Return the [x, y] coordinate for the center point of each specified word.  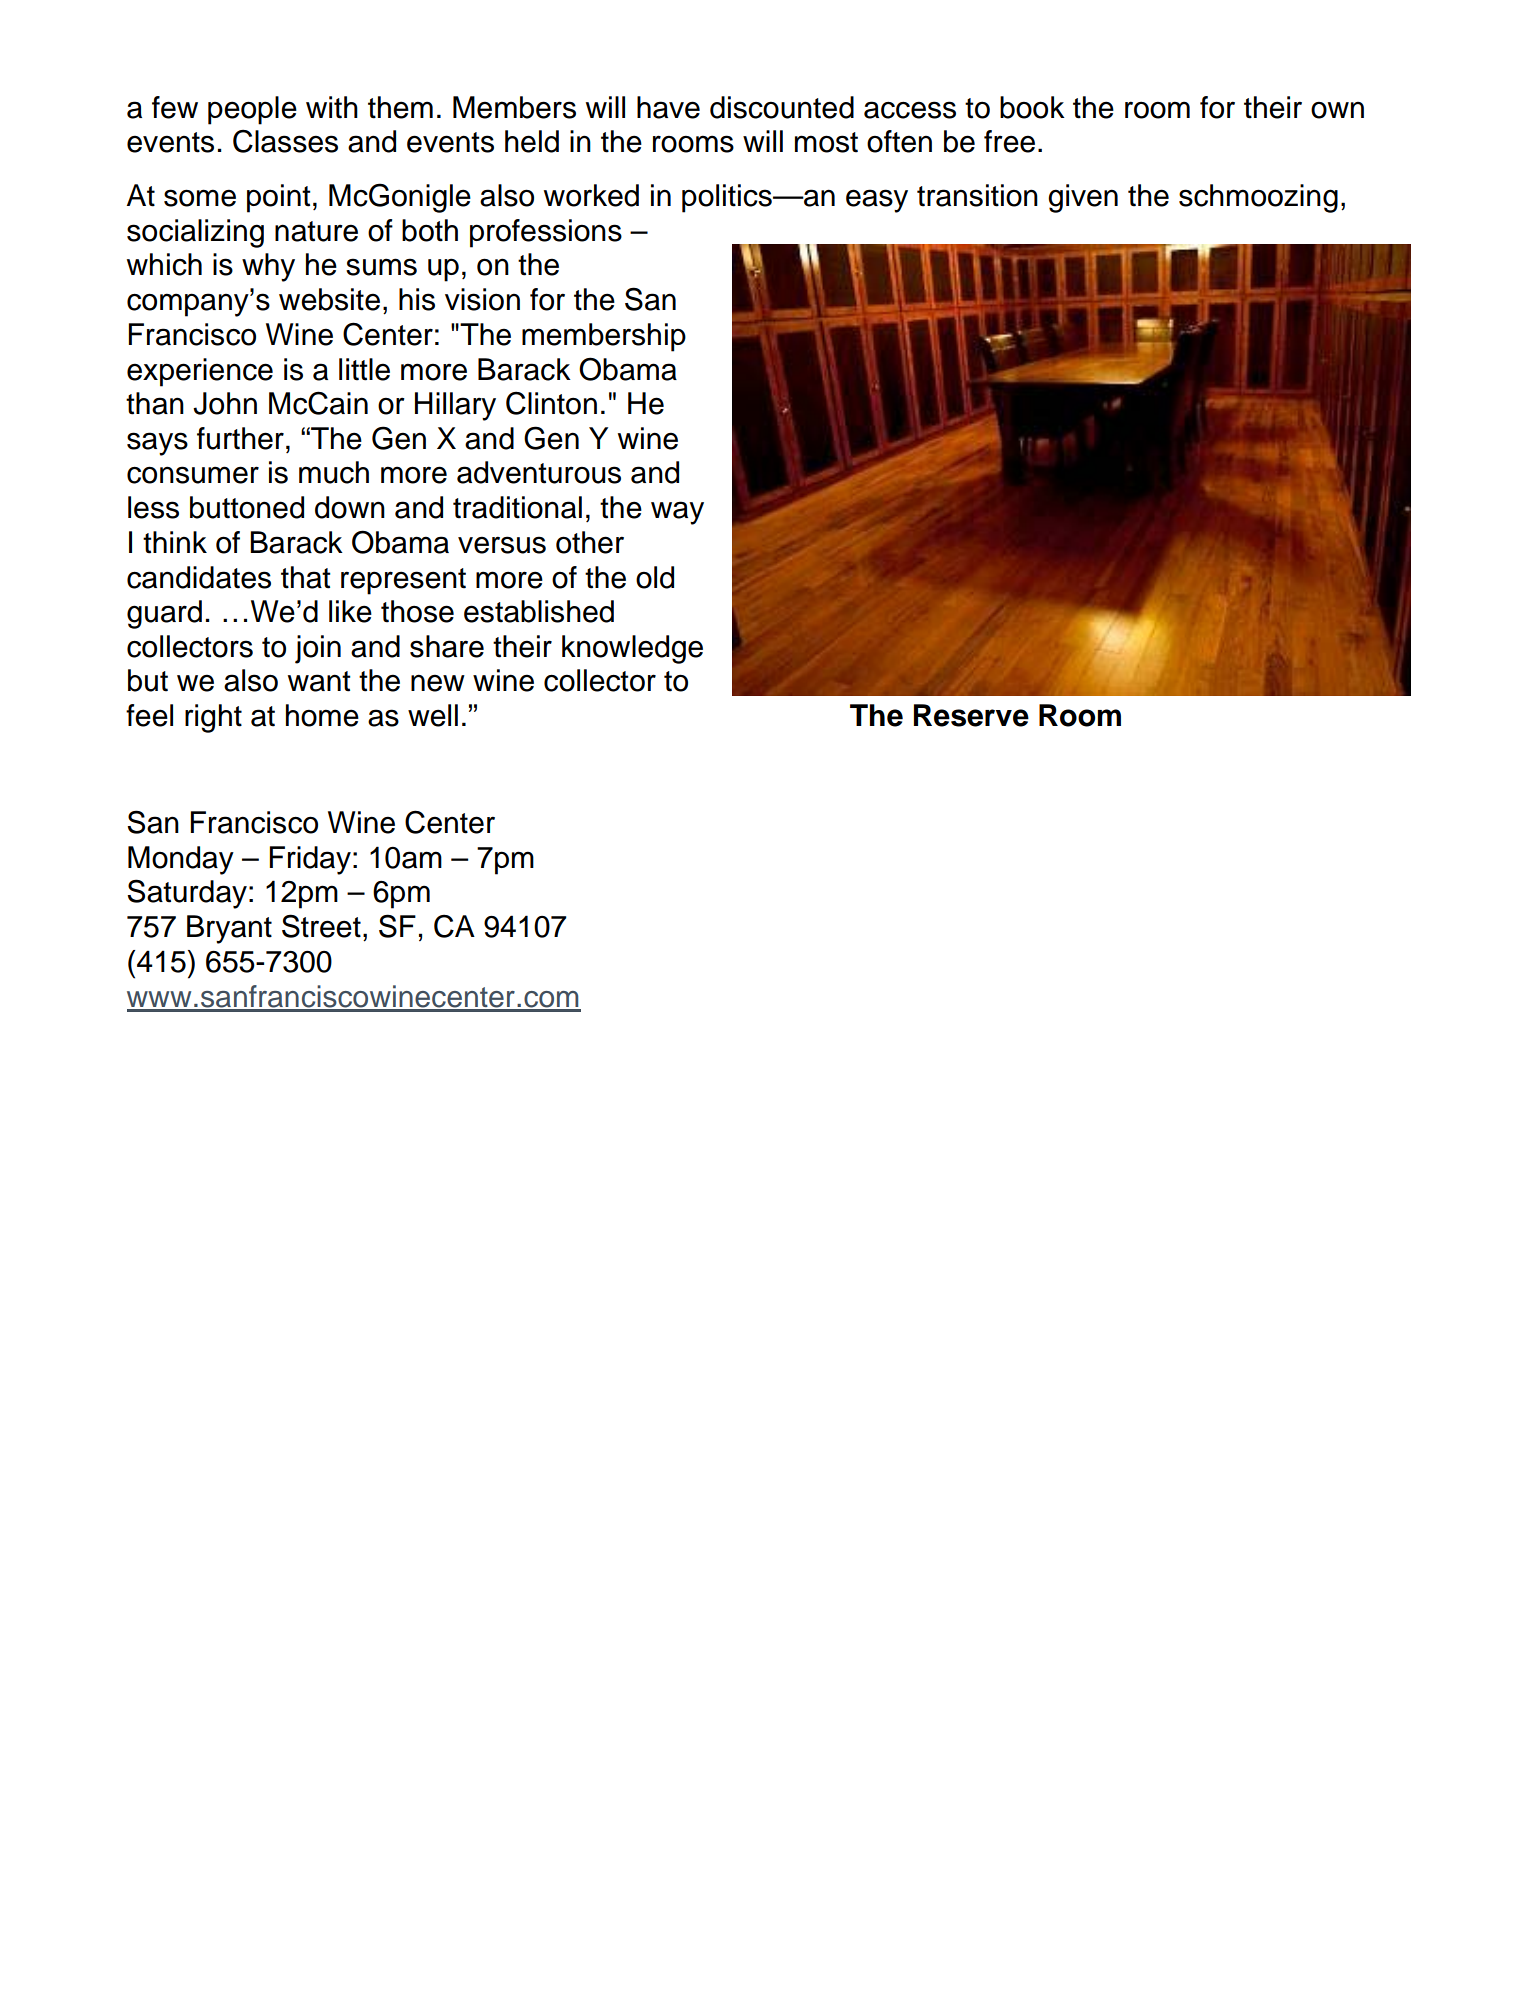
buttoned [247, 507]
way [677, 513]
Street [321, 926]
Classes [285, 141]
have [668, 107]
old [655, 577]
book [1032, 107]
